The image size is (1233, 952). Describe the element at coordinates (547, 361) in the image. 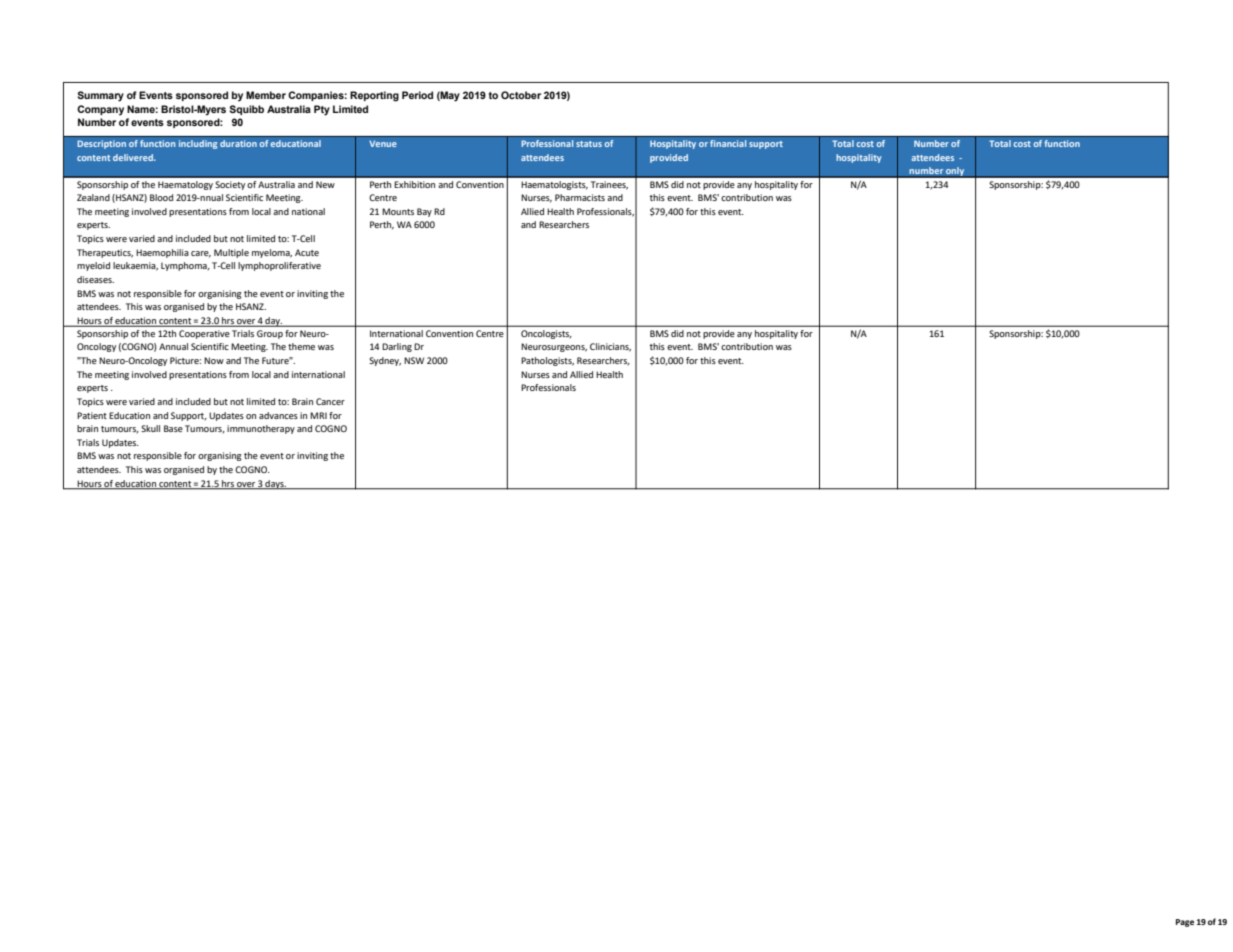

I see `Pathologists` at that location.
